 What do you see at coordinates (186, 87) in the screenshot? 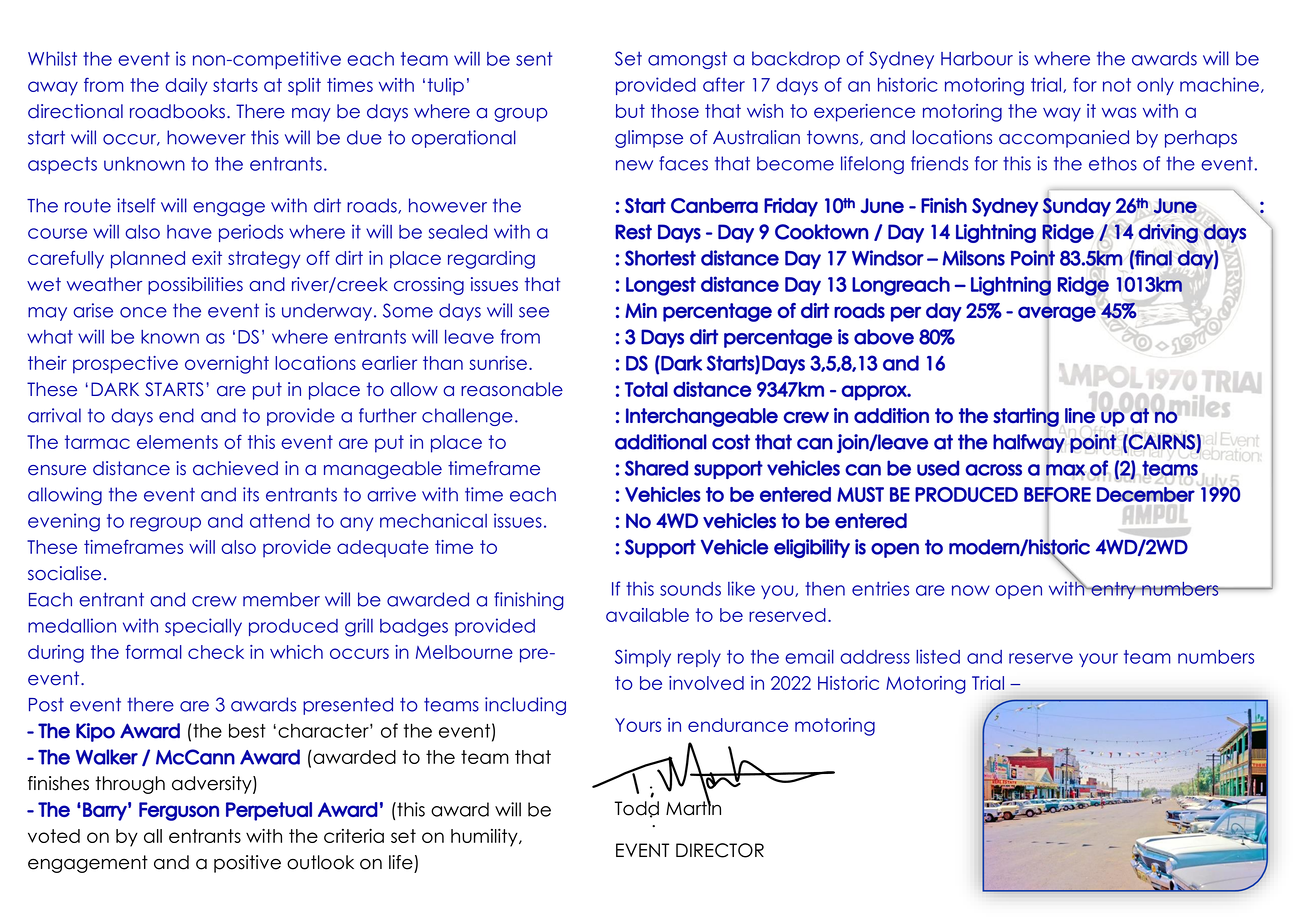
I see `daily` at bounding box center [186, 87].
